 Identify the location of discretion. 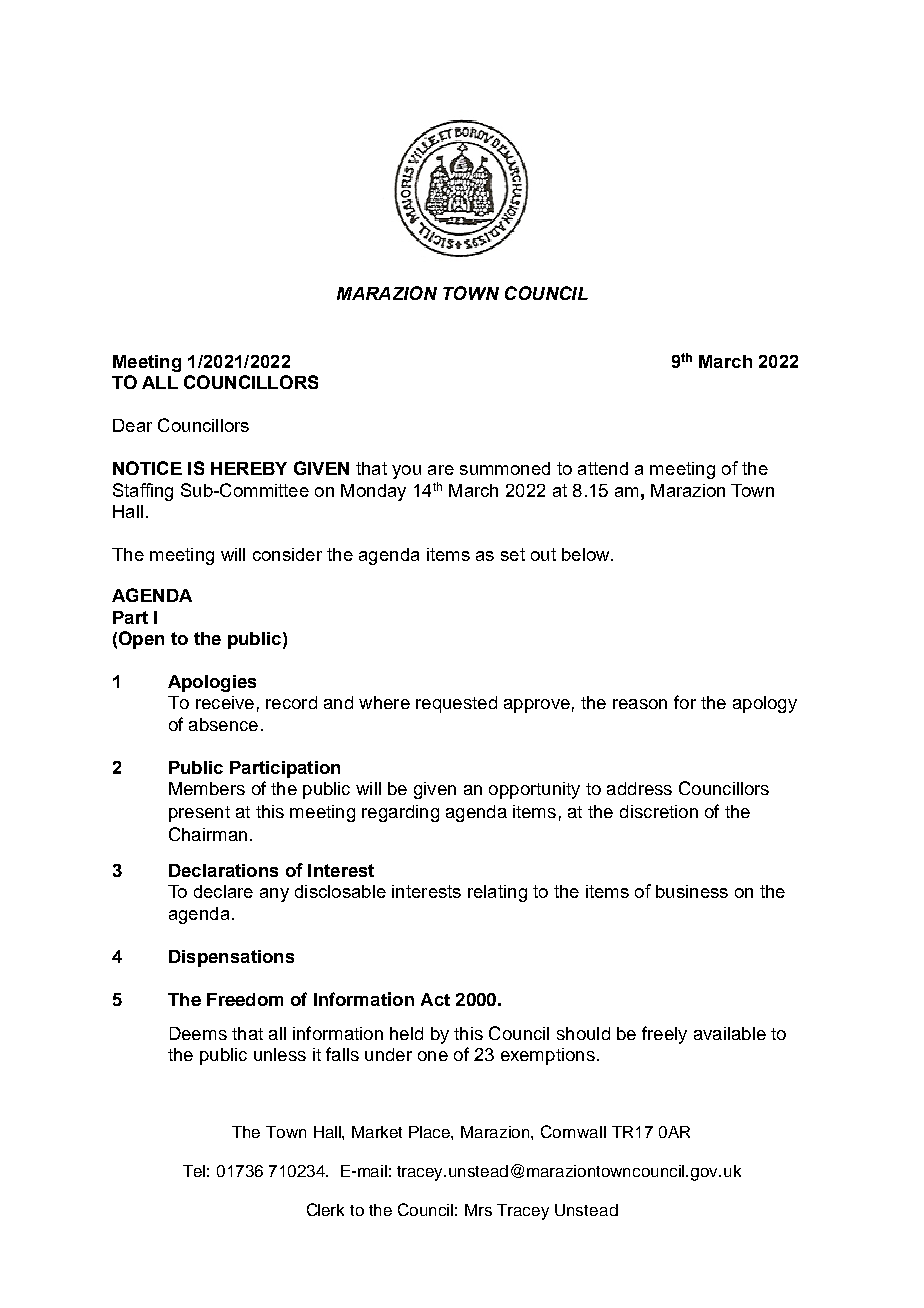
(659, 811).
